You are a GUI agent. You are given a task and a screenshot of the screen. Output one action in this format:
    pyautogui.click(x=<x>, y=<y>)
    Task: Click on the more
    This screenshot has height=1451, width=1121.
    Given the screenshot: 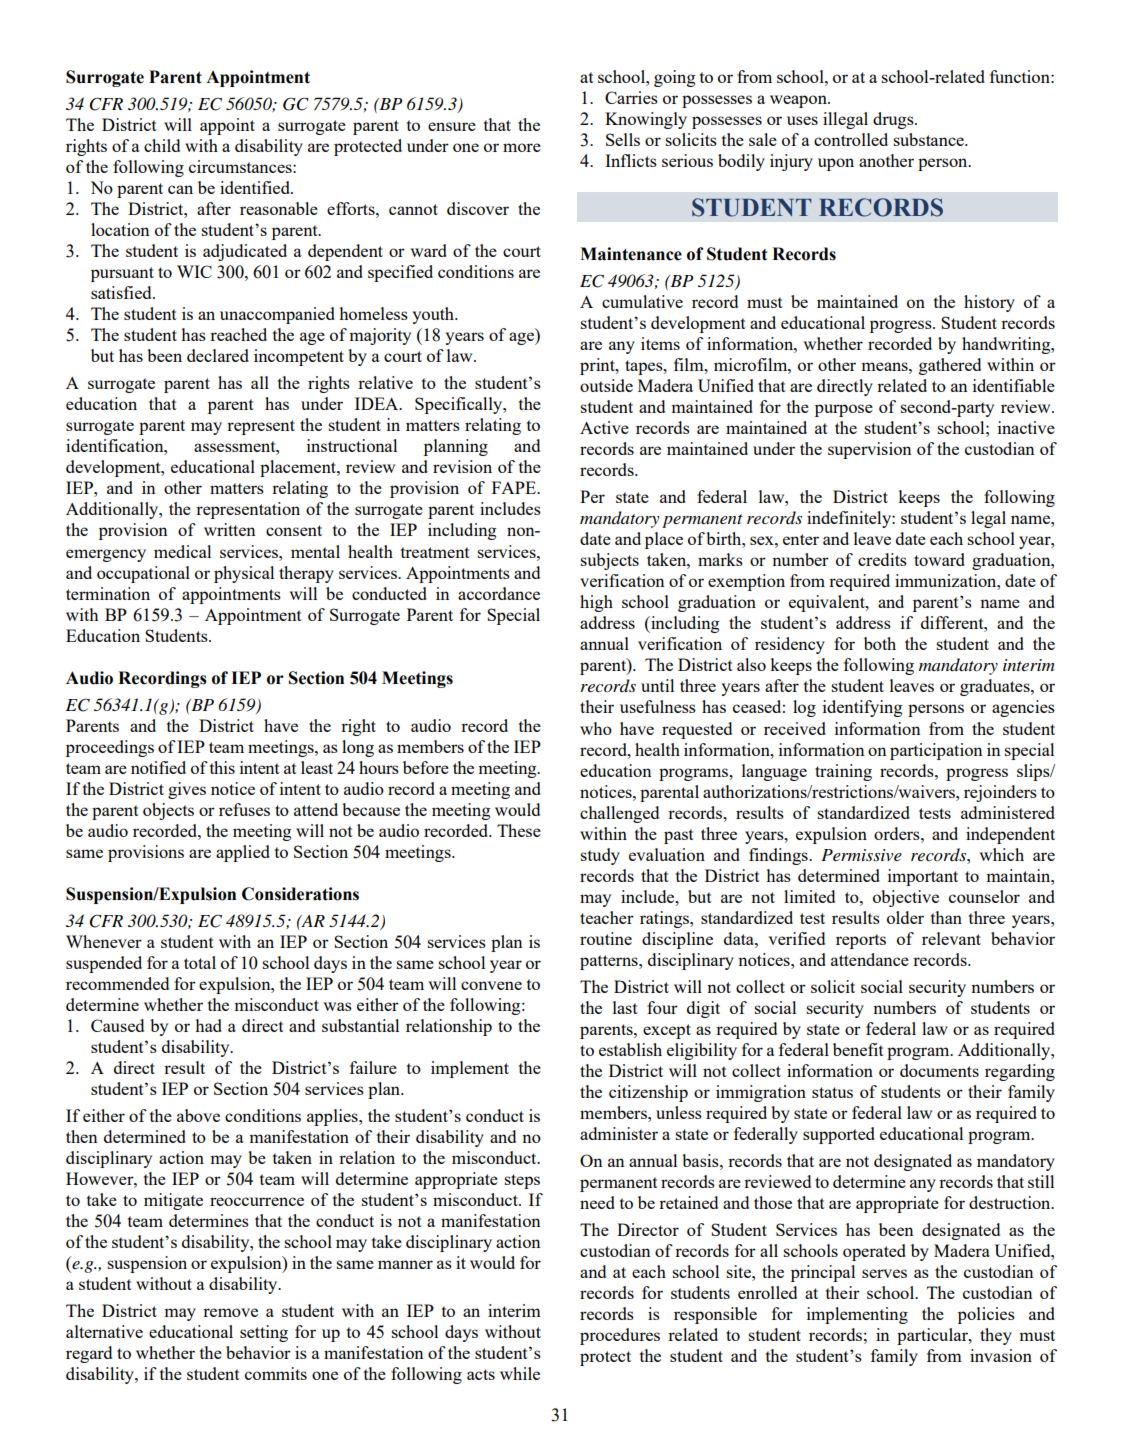 What is the action you would take?
    pyautogui.click(x=522, y=147)
